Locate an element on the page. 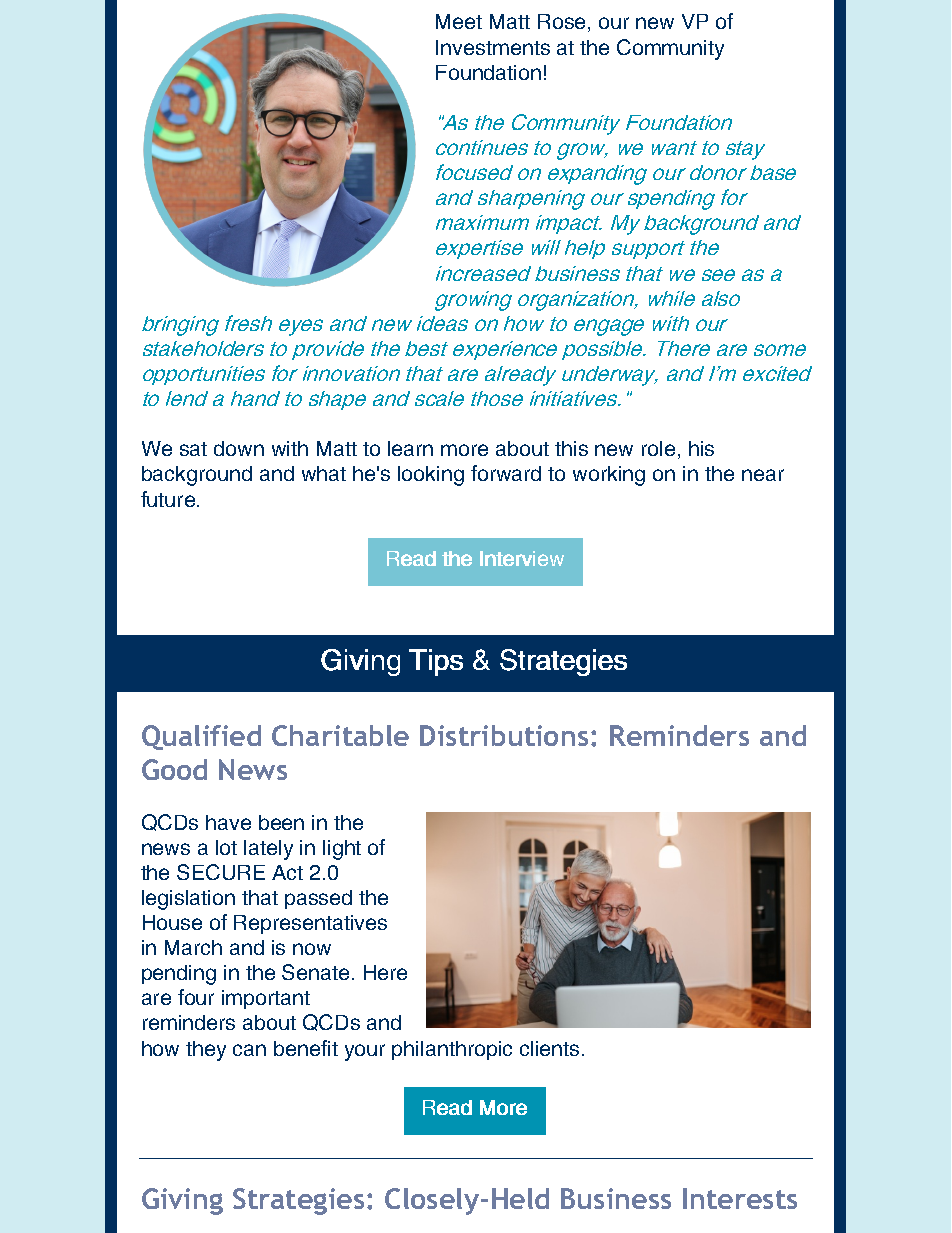  Distributions is located at coordinates (504, 735).
